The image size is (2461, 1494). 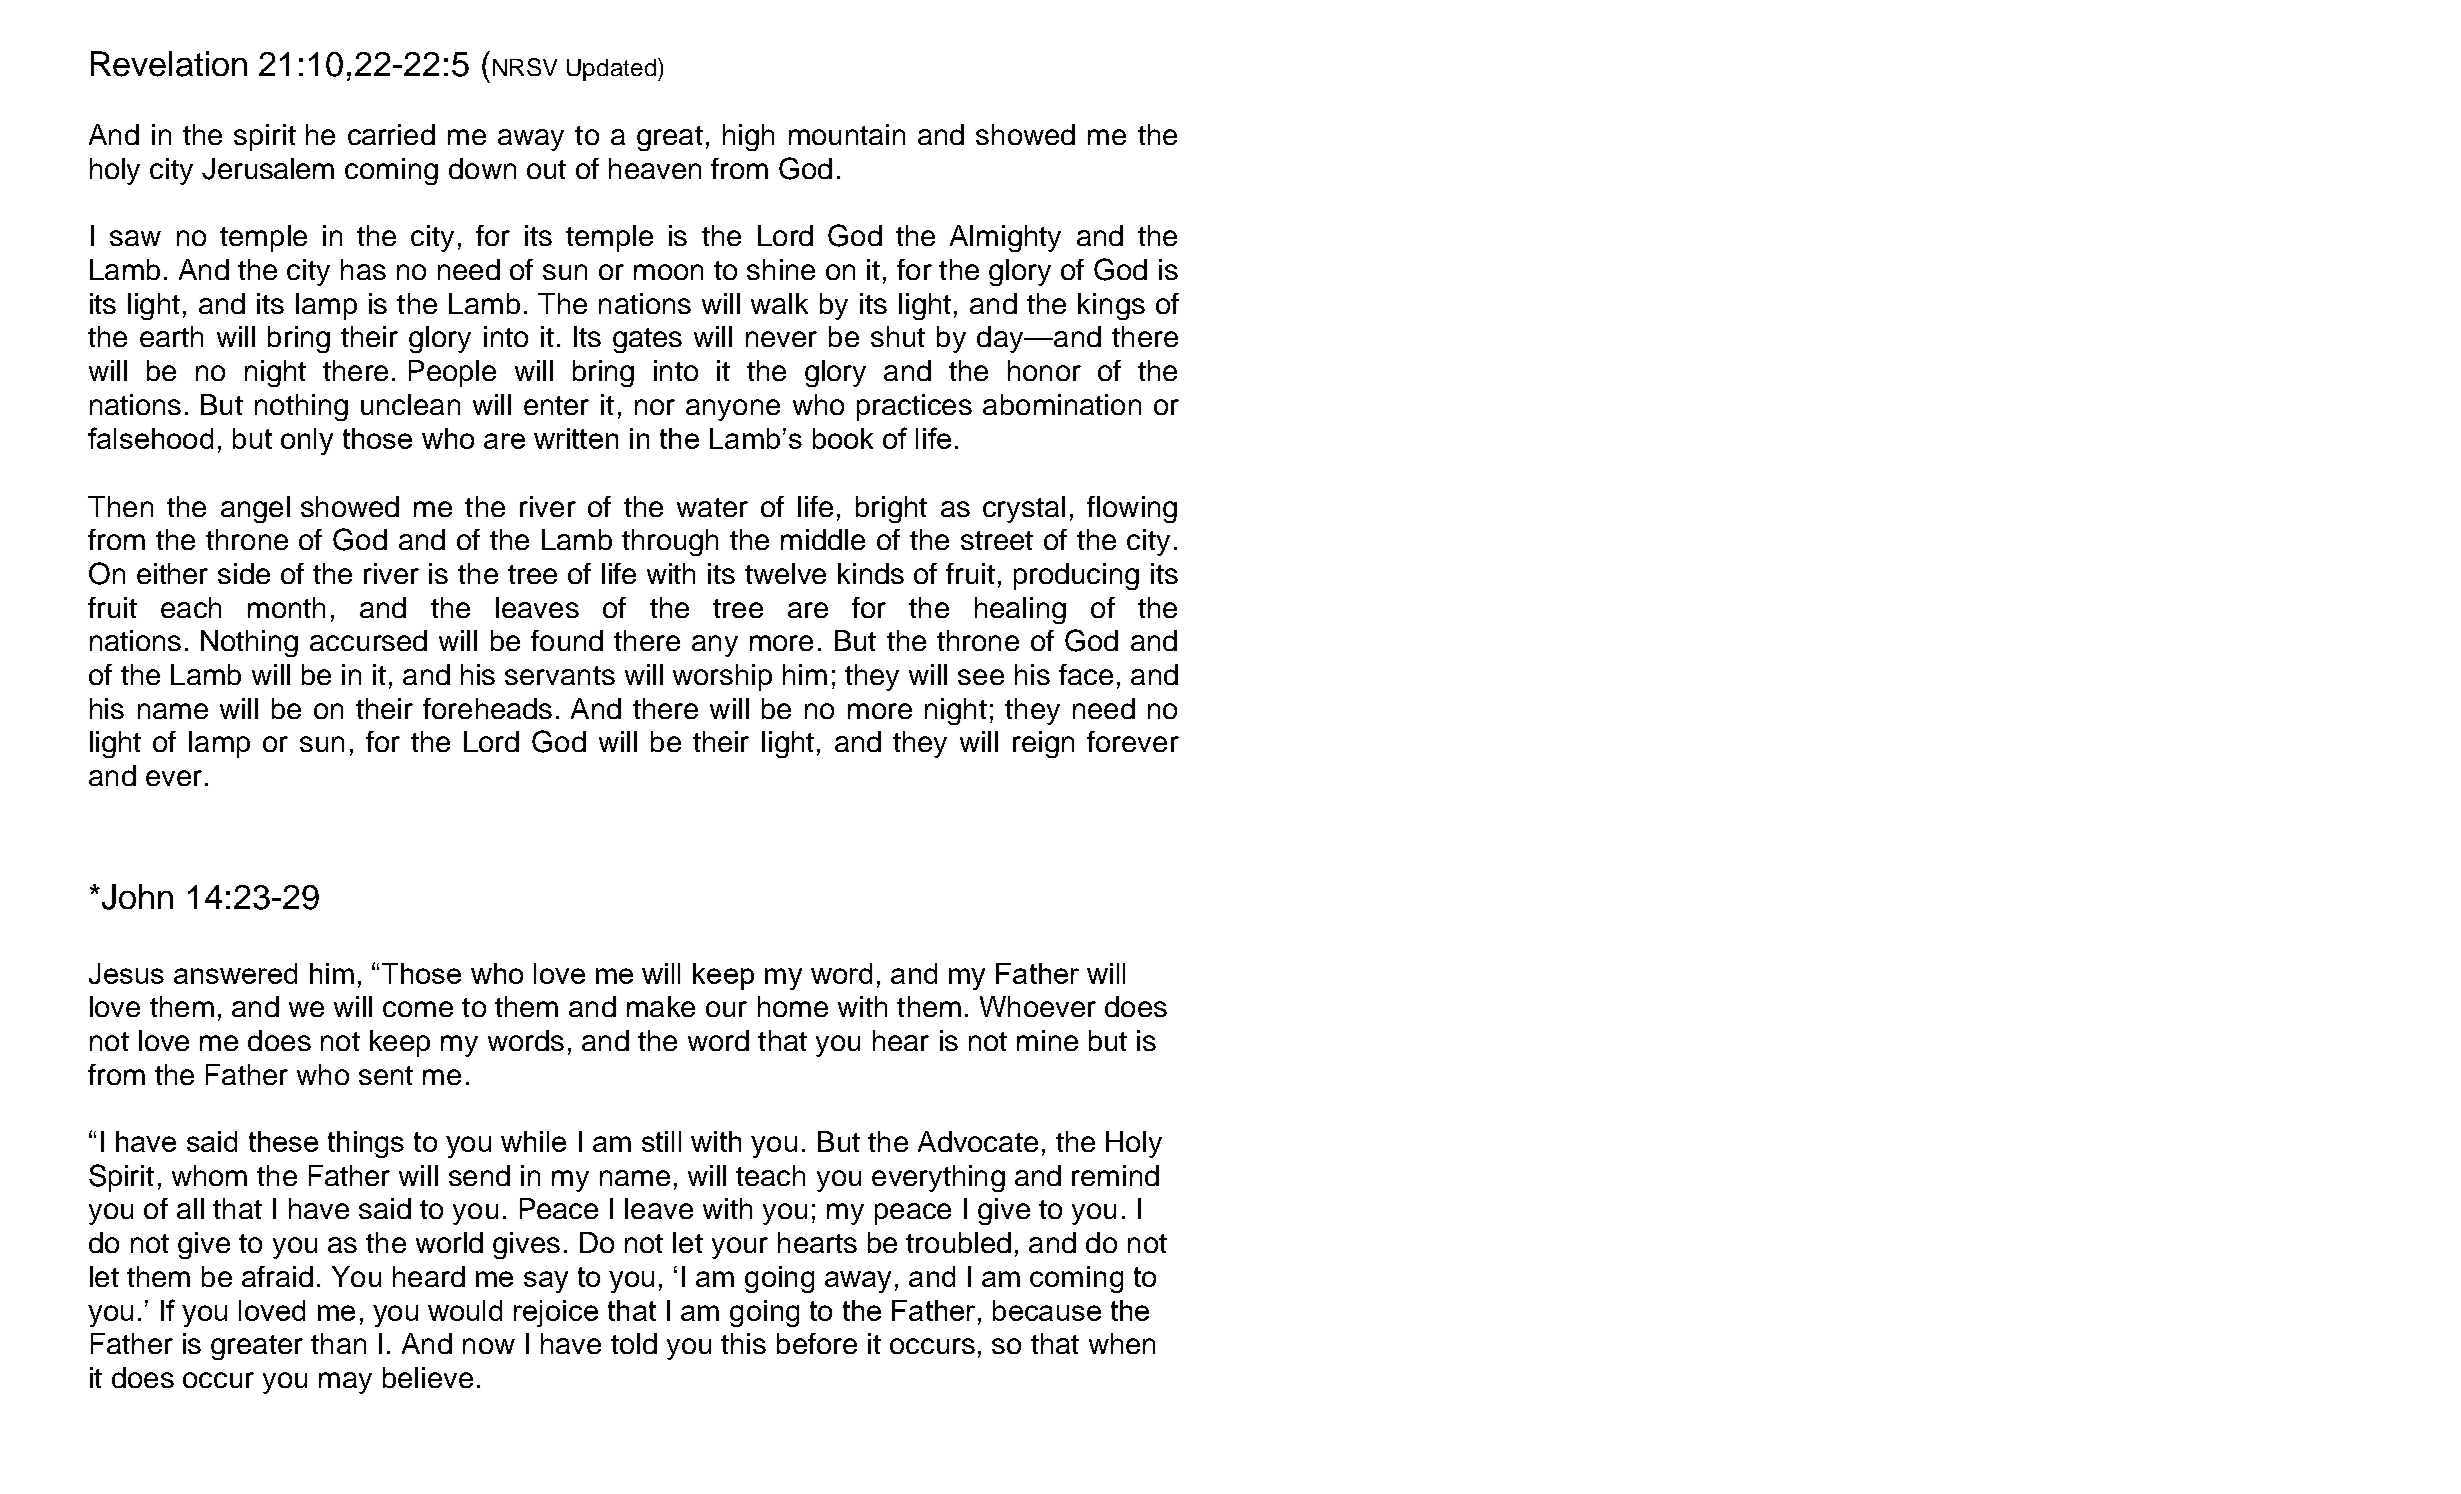 What do you see at coordinates (661, 1006) in the screenshot?
I see `make` at bounding box center [661, 1006].
